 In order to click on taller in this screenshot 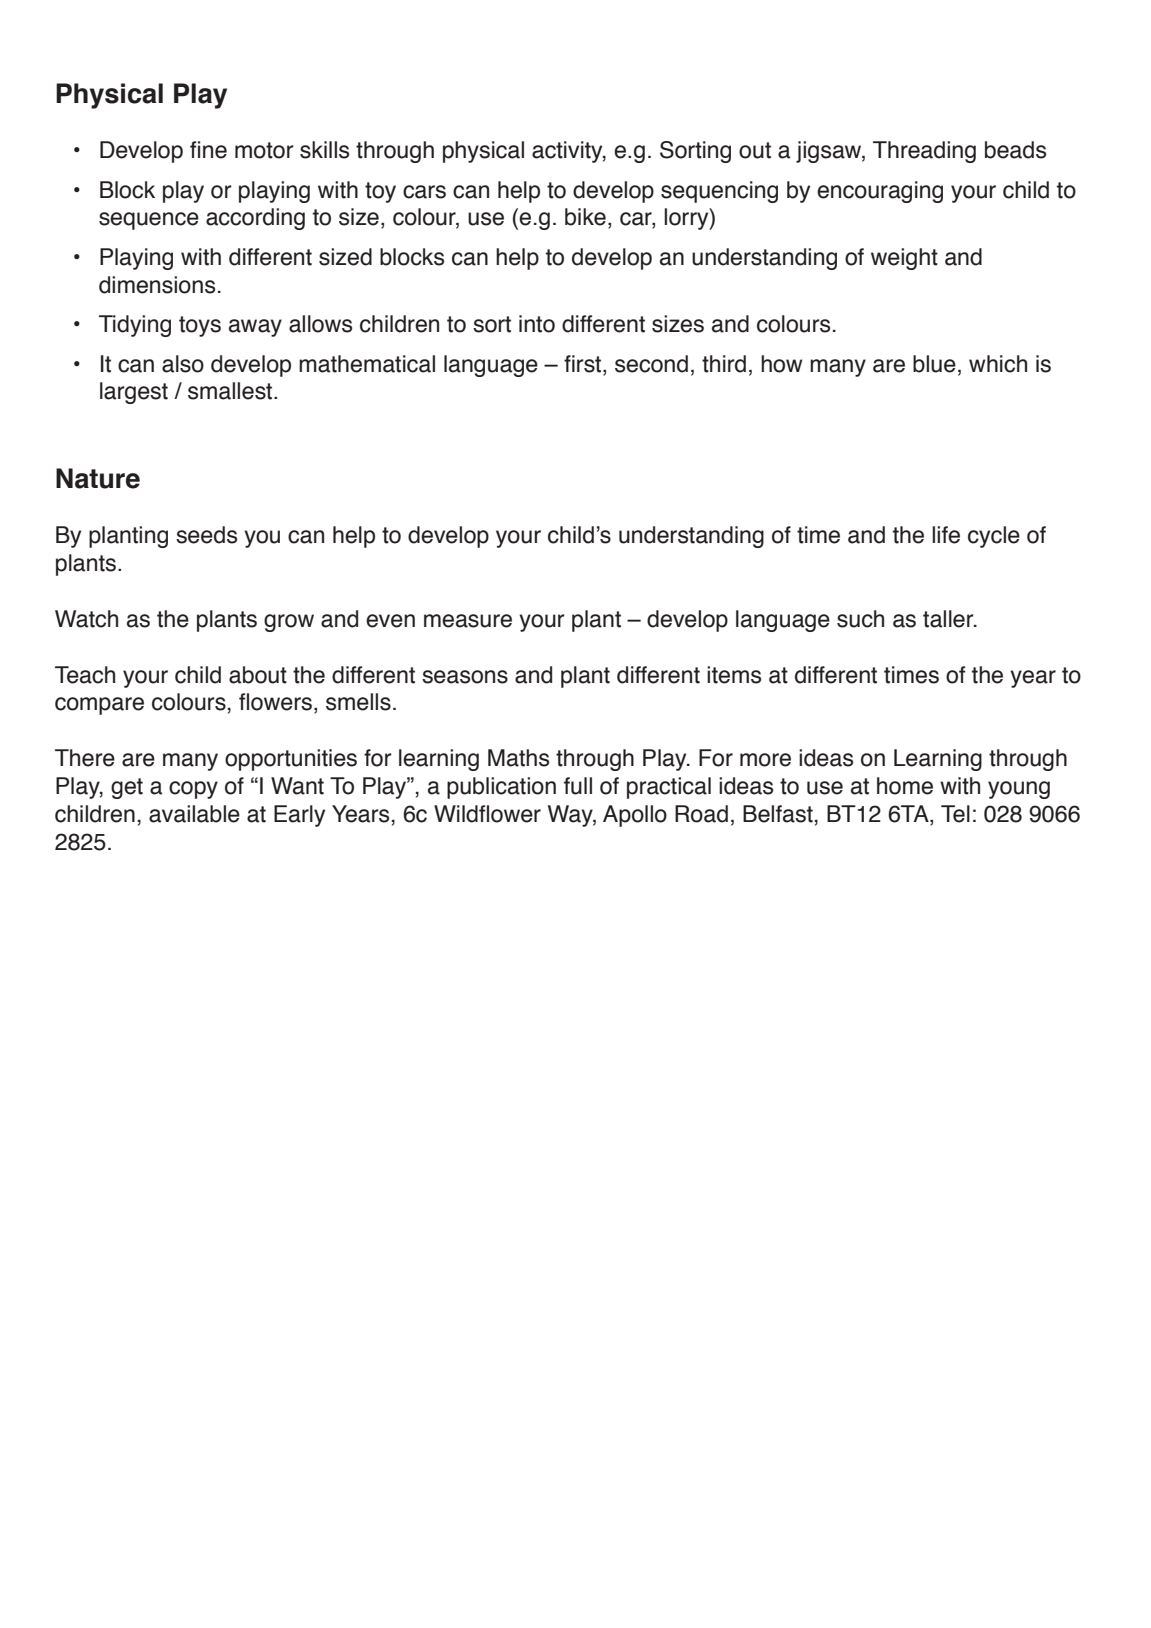, I will do `click(949, 619)`.
